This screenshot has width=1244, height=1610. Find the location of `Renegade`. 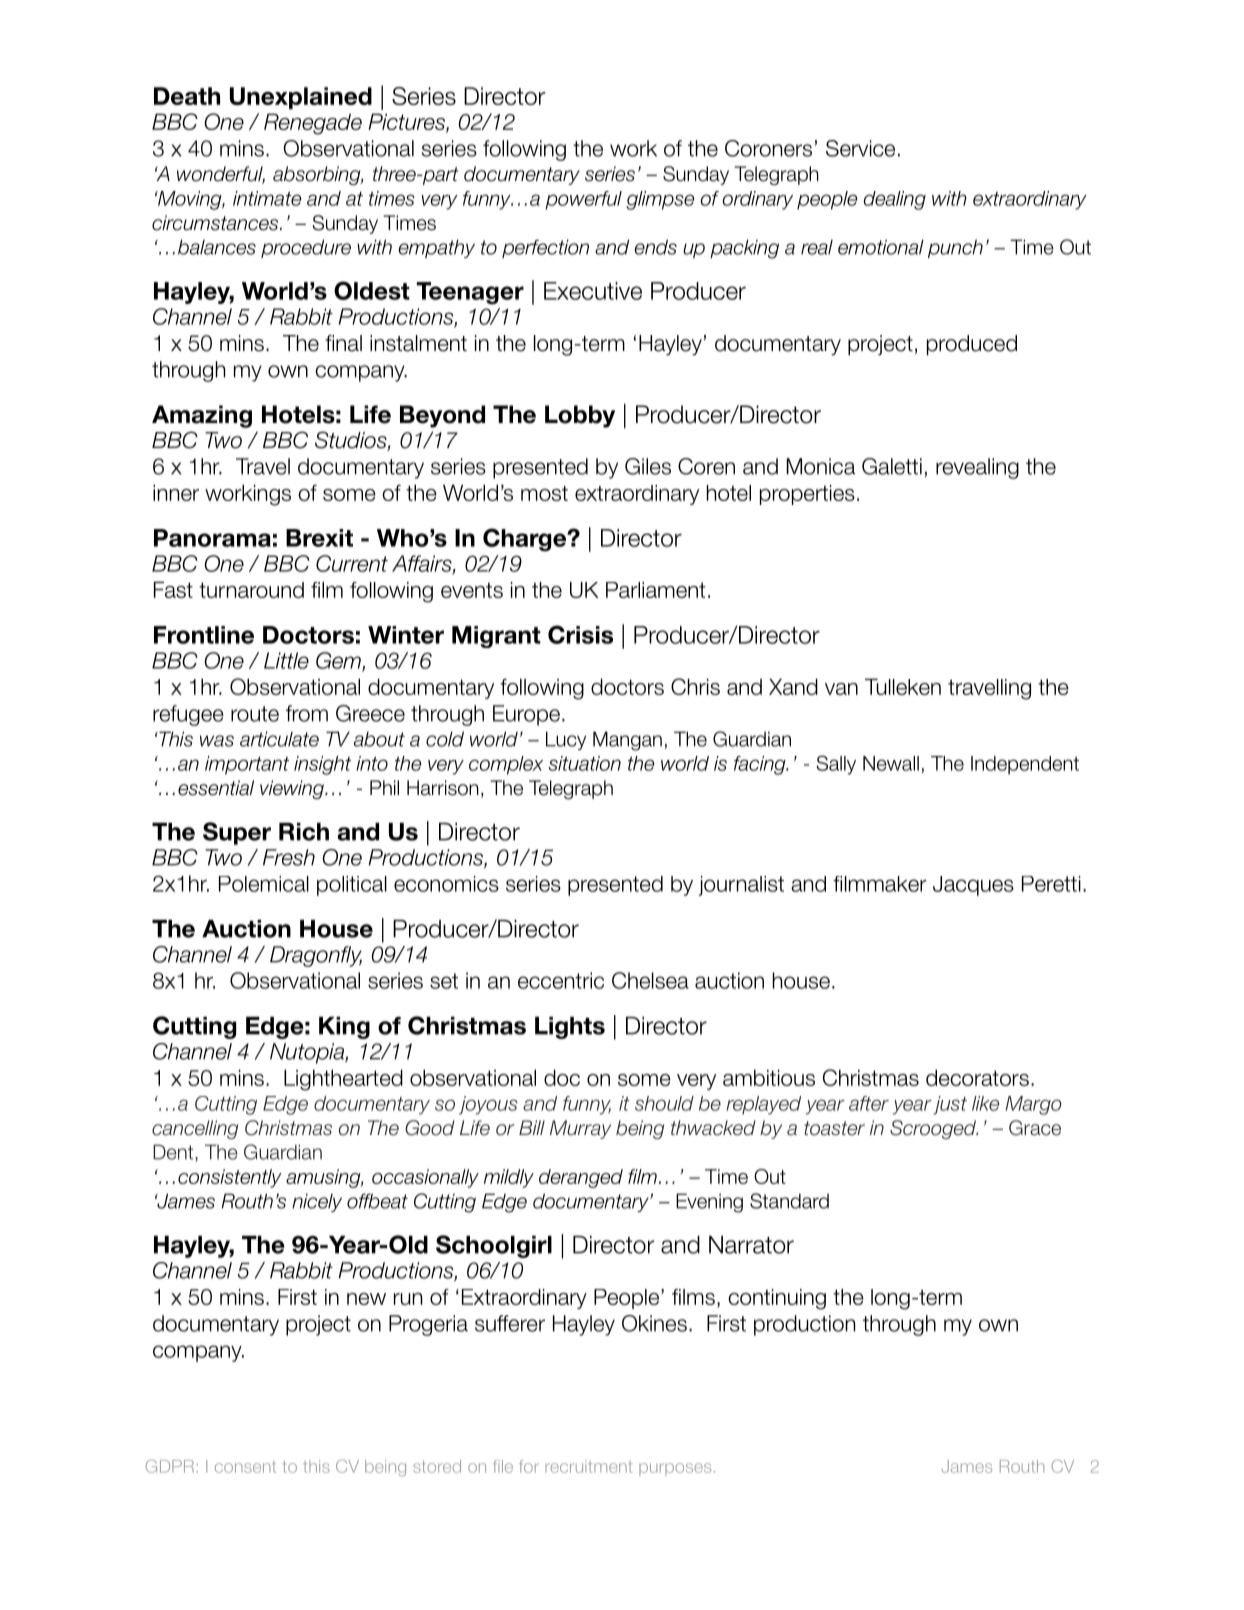

Renegade is located at coordinates (313, 124).
